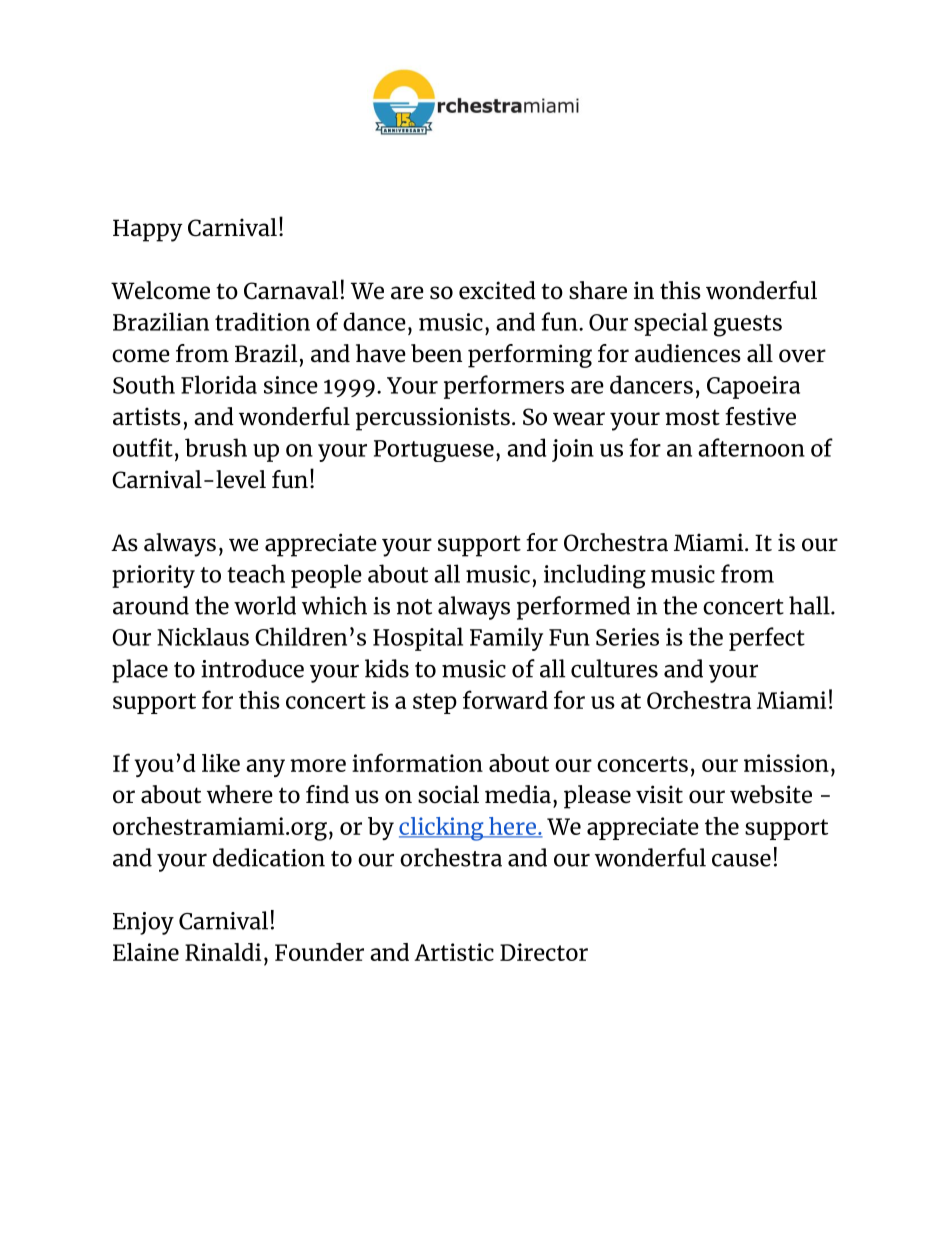  I want to click on like, so click(221, 763).
